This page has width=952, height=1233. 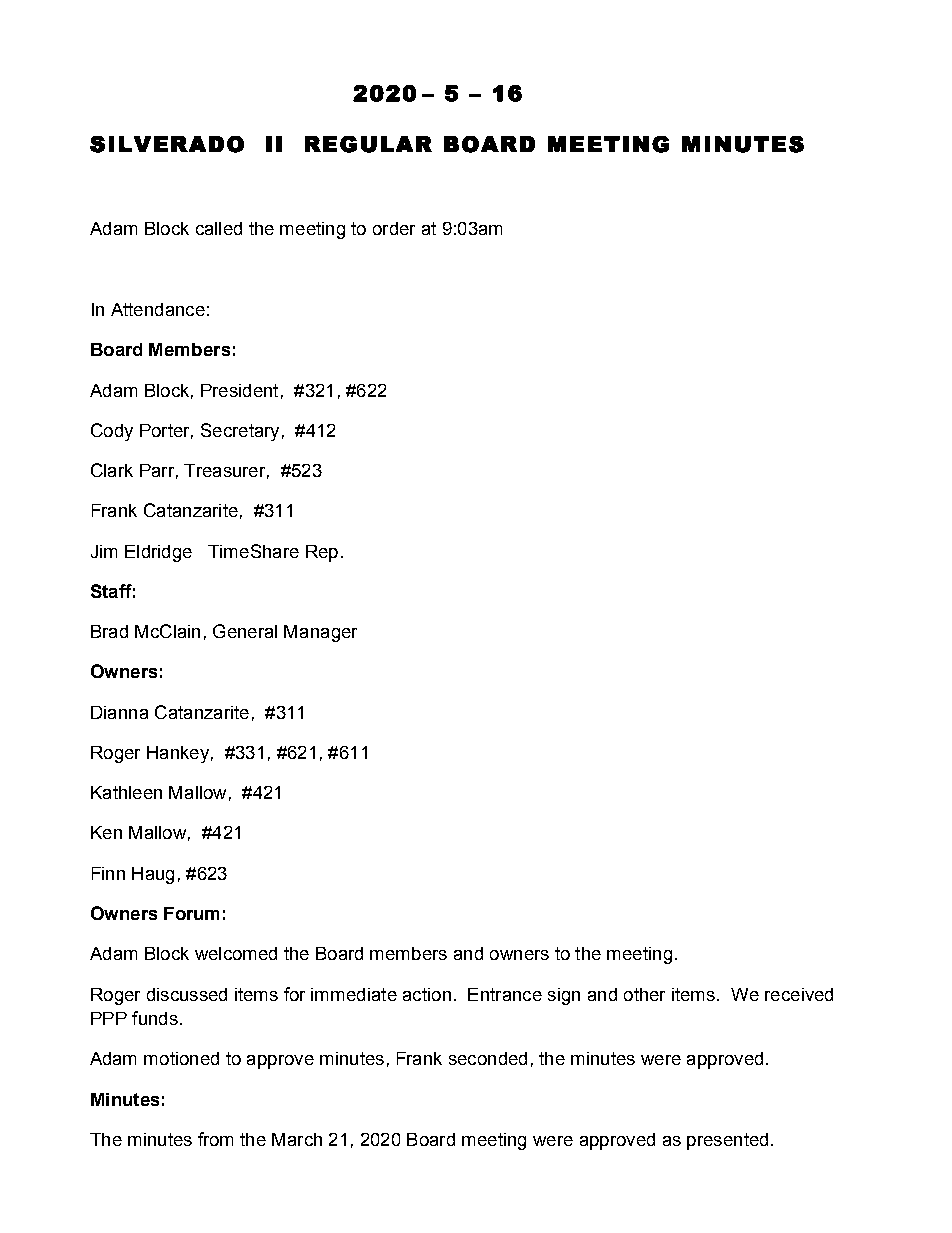 What do you see at coordinates (644, 994) in the page?
I see `other` at bounding box center [644, 994].
